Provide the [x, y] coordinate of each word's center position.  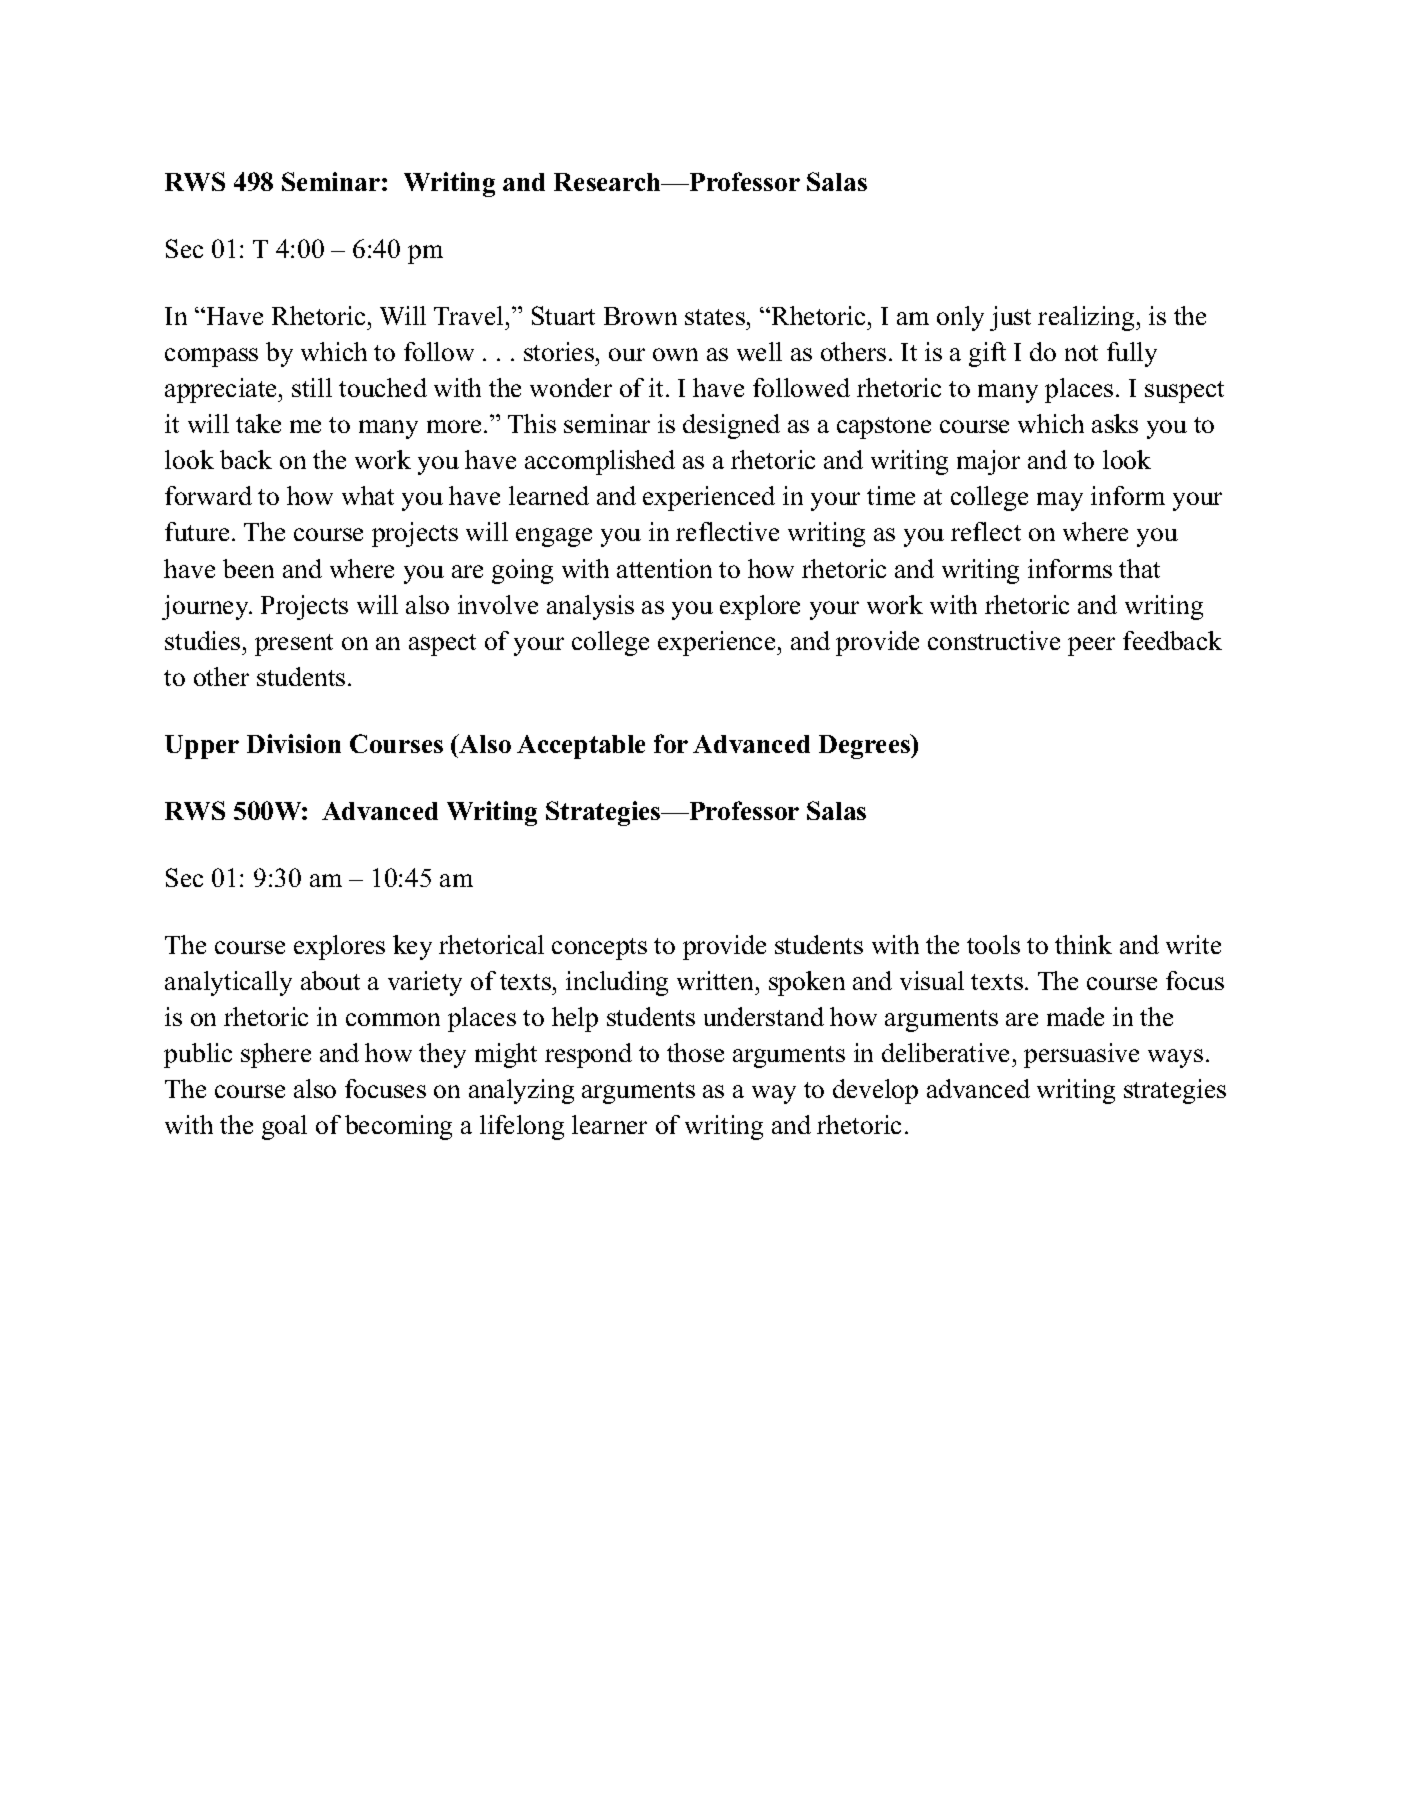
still [312, 387]
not [1081, 353]
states [715, 317]
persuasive [1081, 1055]
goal [284, 1127]
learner [609, 1124]
